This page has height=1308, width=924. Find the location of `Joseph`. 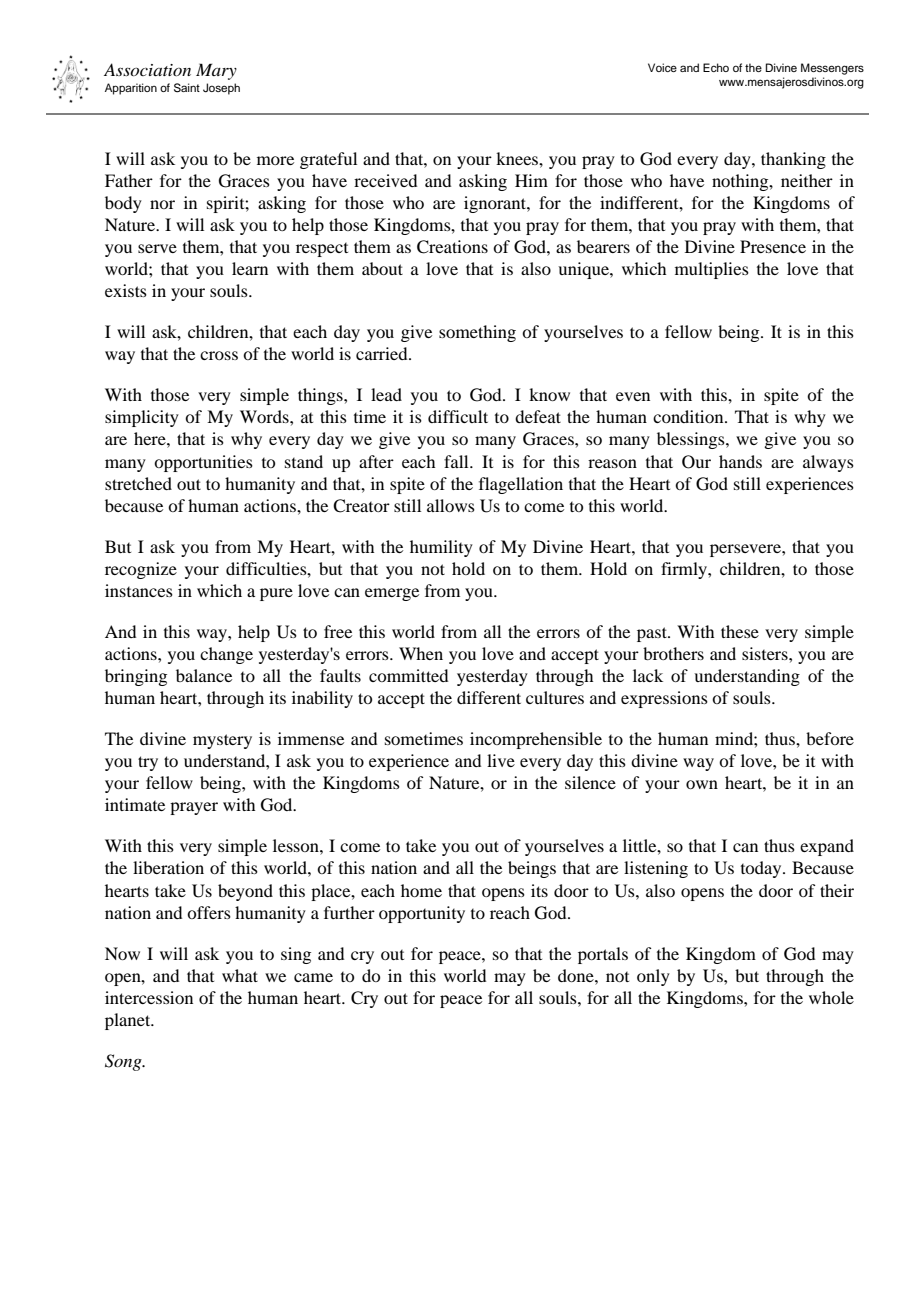

Joseph is located at coordinates (221, 89).
